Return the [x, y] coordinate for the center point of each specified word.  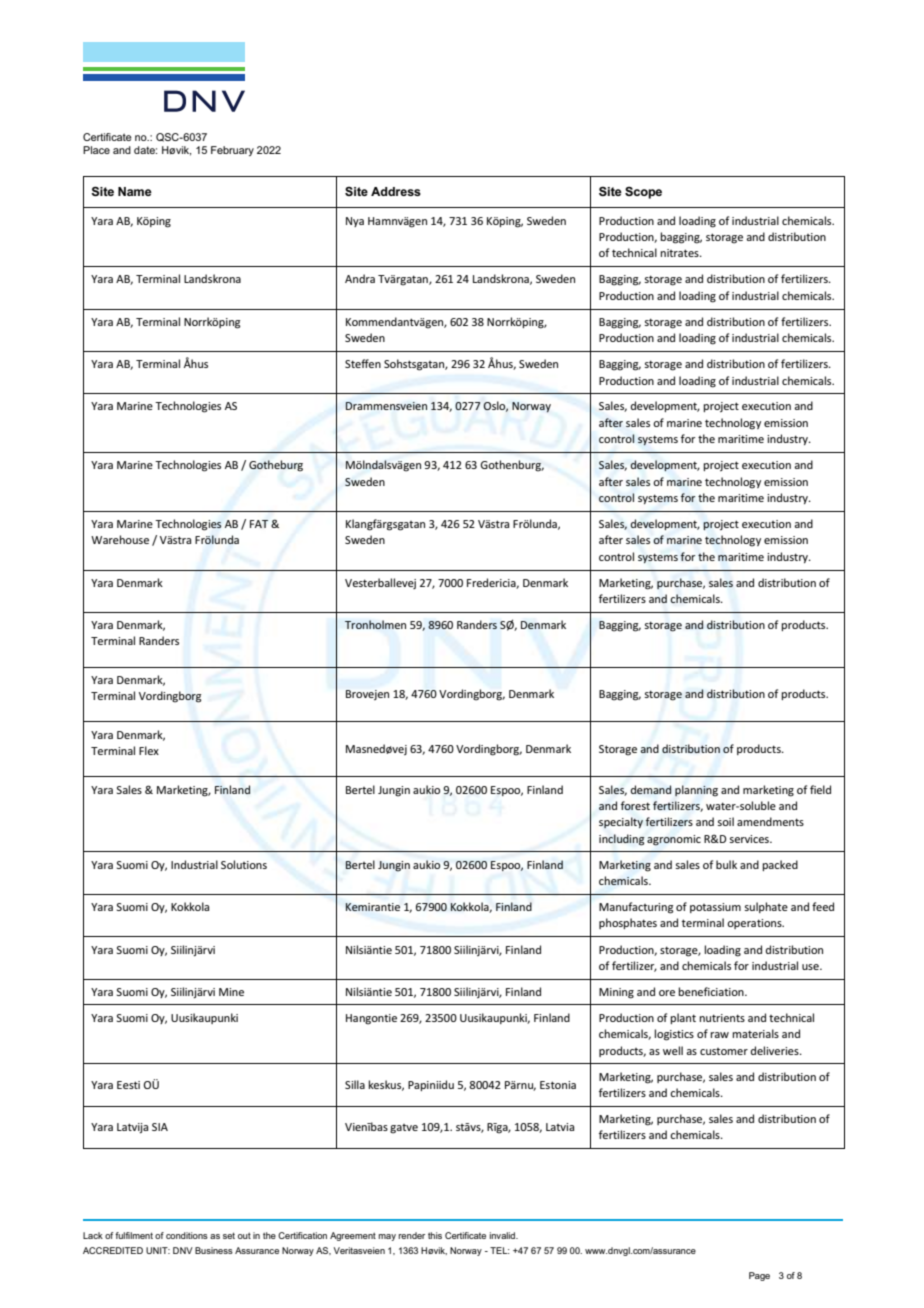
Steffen [363, 363]
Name [135, 191]
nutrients [722, 1018]
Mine [231, 992]
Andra [360, 278]
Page [759, 1276]
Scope [643, 193]
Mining [616, 993]
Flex [149, 750]
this [435, 1235]
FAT [259, 524]
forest [635, 805]
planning [696, 791]
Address [396, 191]
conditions [187, 1235]
